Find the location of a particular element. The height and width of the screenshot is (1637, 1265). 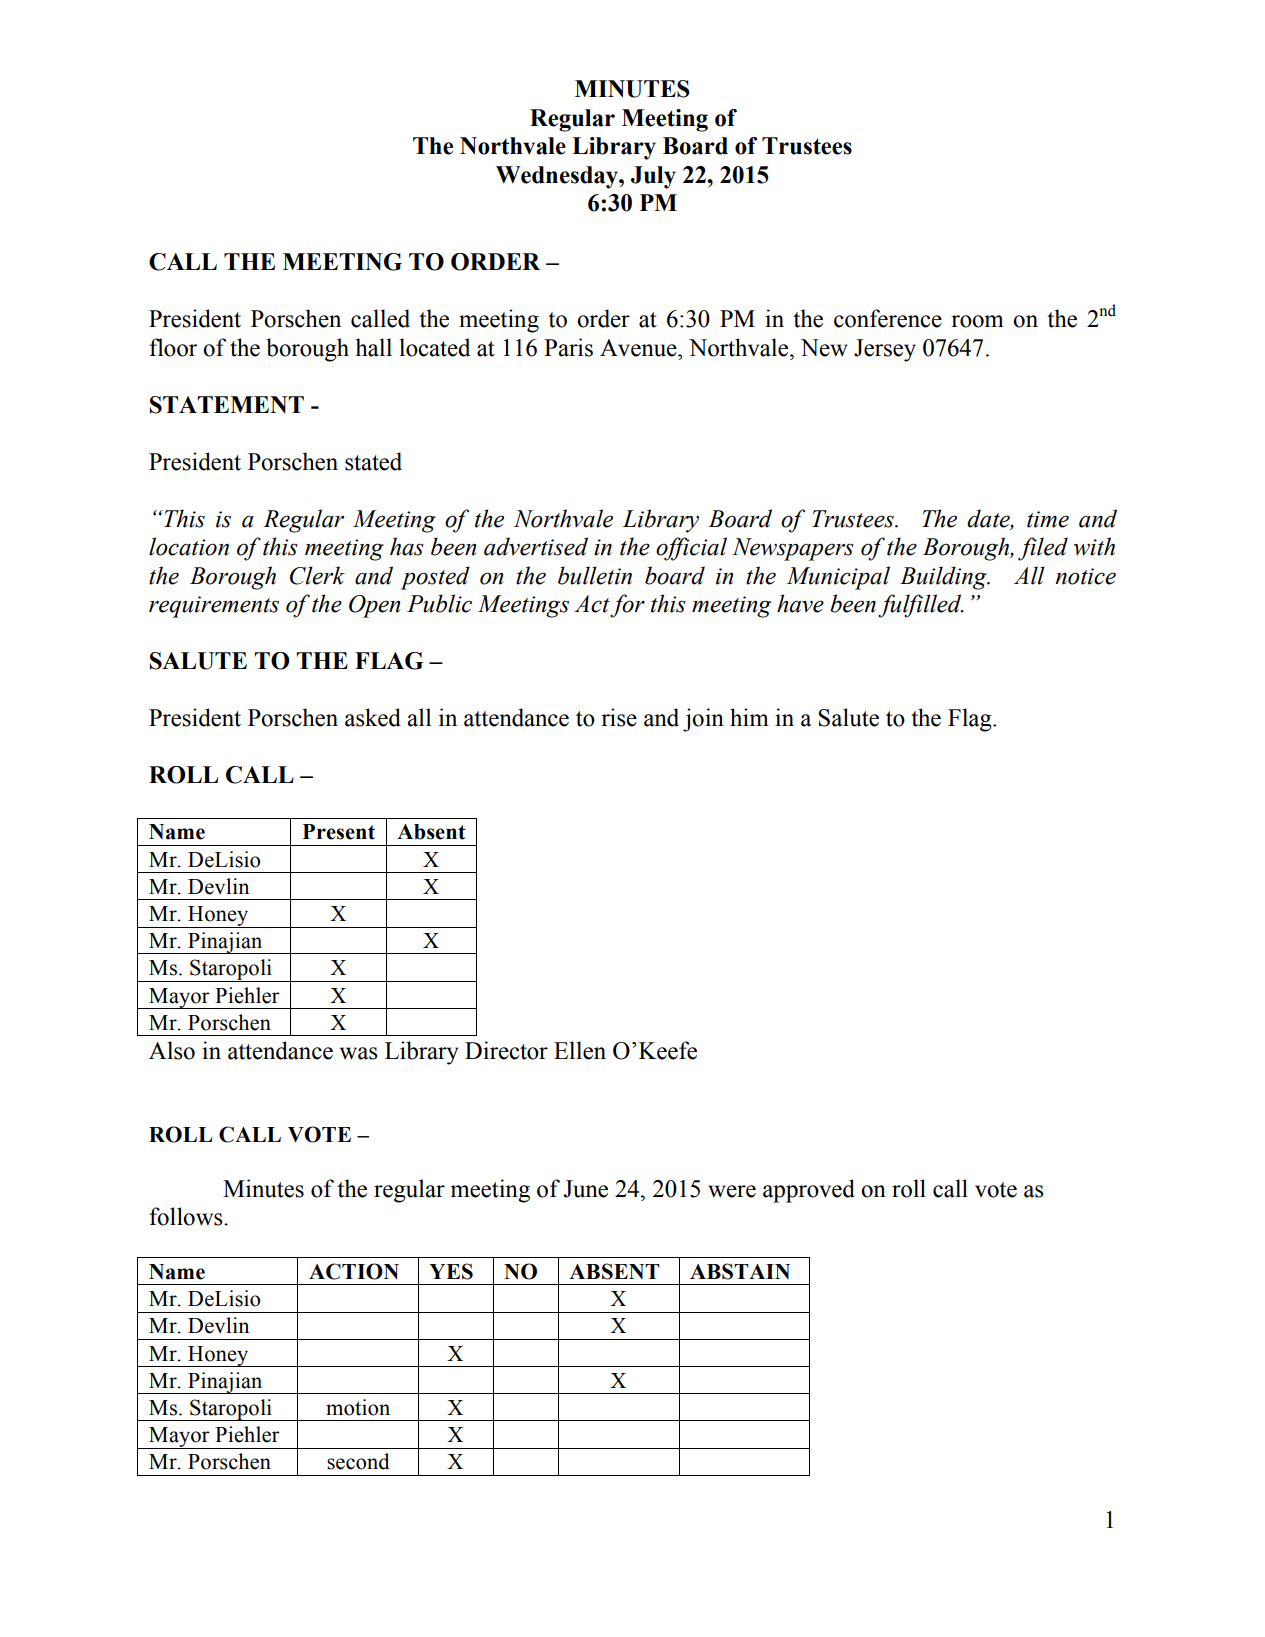

official is located at coordinates (691, 549).
